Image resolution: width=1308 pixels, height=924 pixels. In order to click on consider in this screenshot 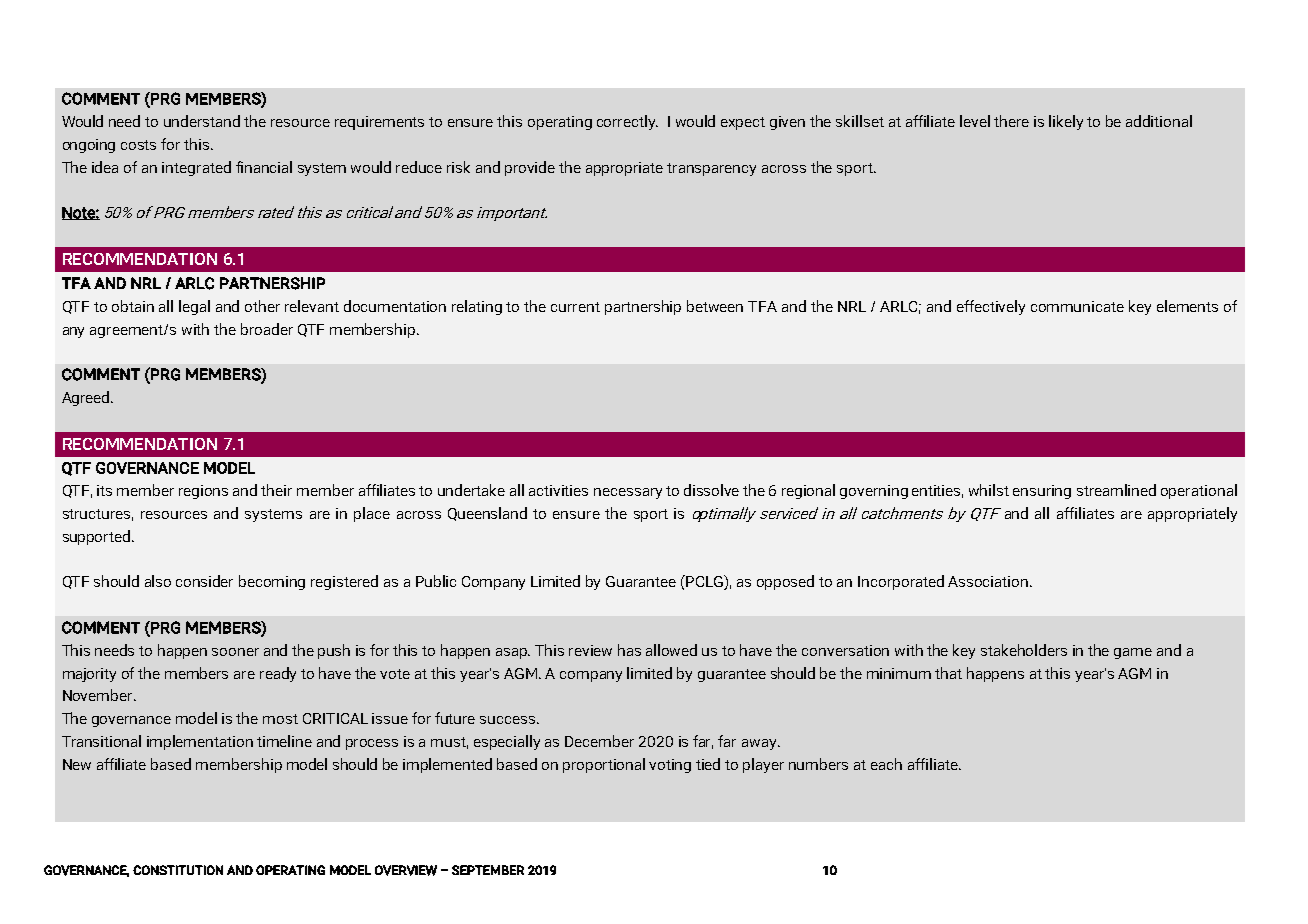, I will do `click(204, 581)`.
